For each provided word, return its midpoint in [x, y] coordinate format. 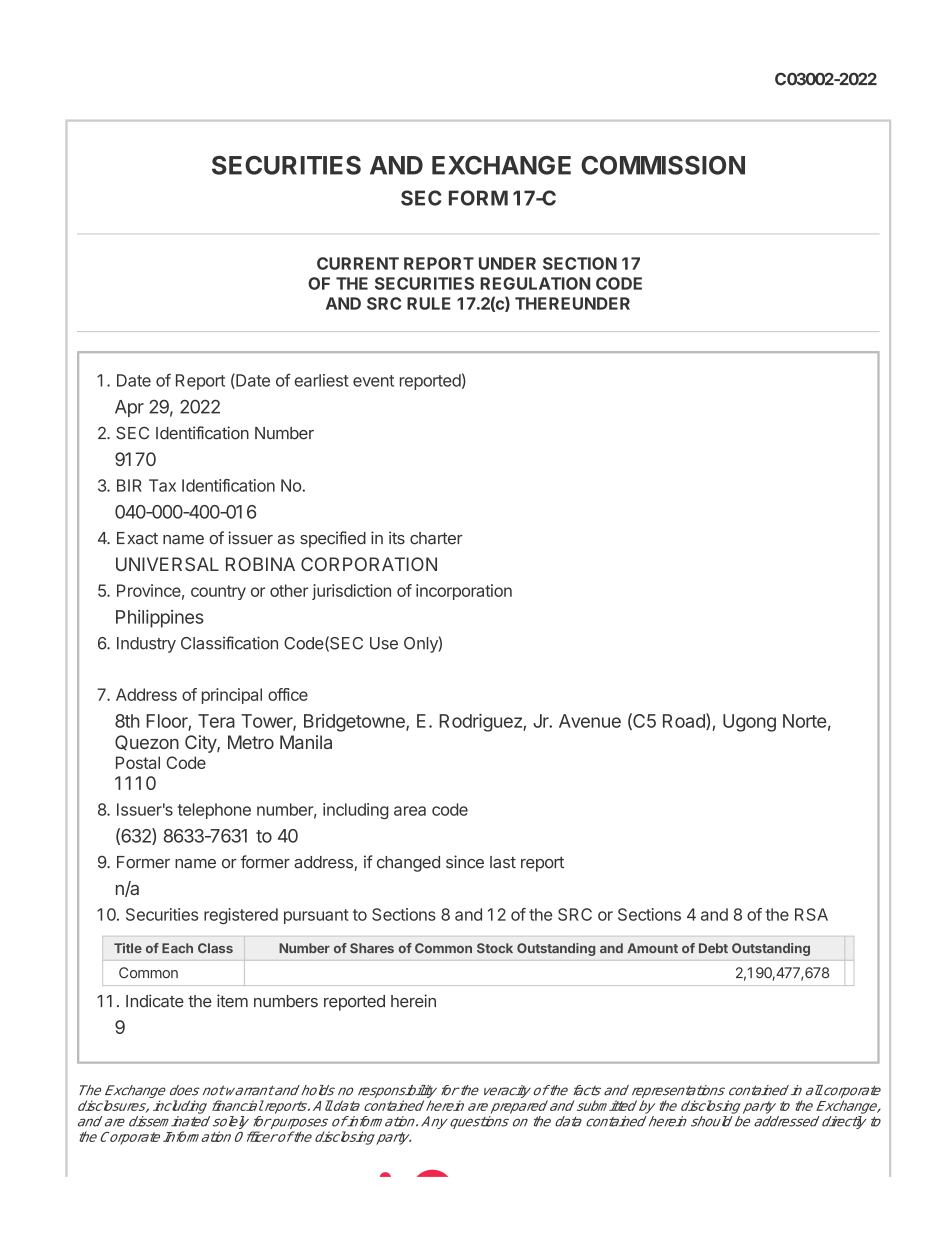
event [373, 381]
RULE [429, 303]
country [218, 592]
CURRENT [358, 263]
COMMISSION [663, 165]
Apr [129, 408]
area [410, 811]
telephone [214, 811]
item [232, 1001]
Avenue [590, 721]
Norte [805, 721]
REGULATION [535, 283]
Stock [495, 948]
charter [436, 538]
